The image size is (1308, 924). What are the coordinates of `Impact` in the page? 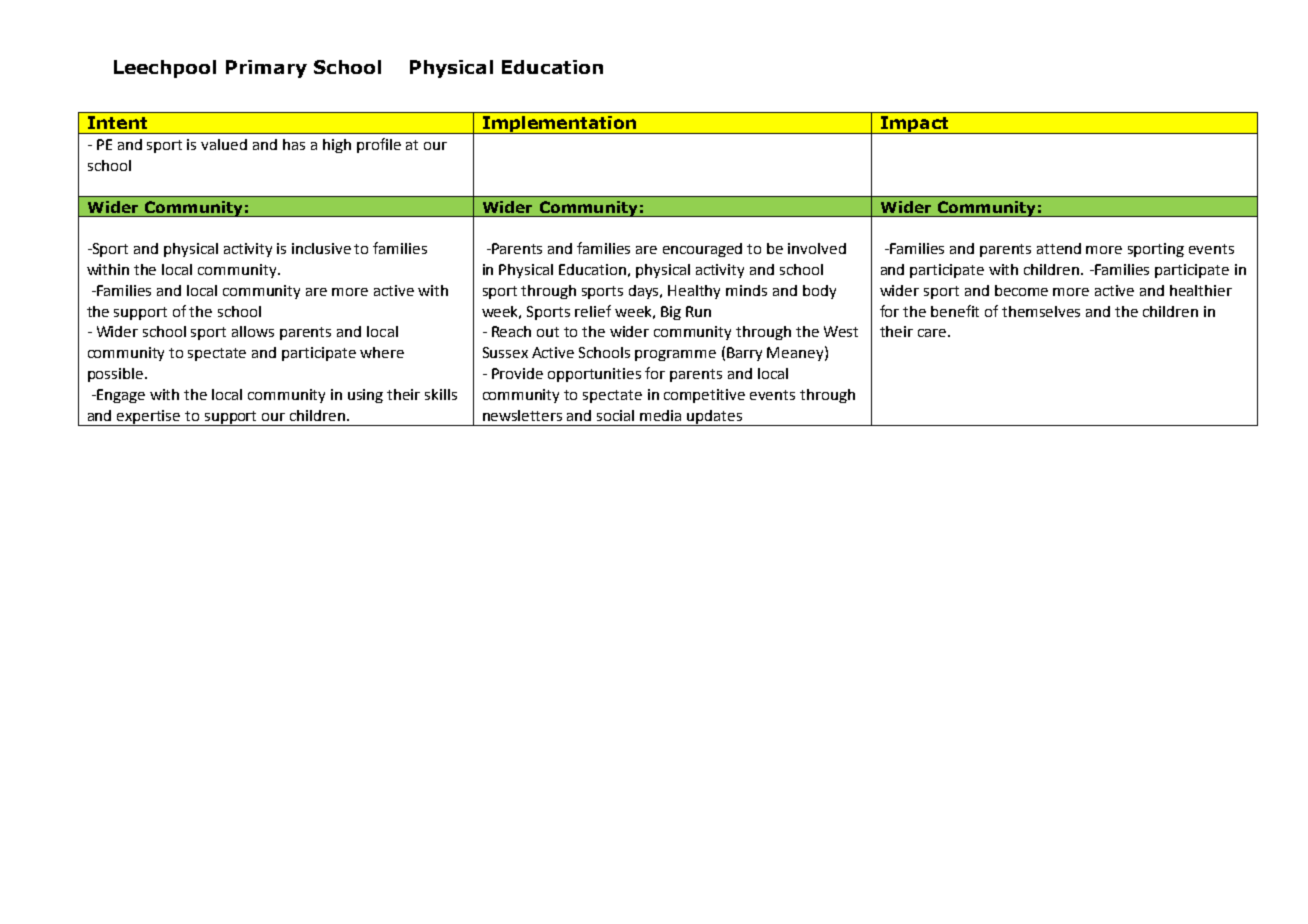 It's located at (915, 125).
